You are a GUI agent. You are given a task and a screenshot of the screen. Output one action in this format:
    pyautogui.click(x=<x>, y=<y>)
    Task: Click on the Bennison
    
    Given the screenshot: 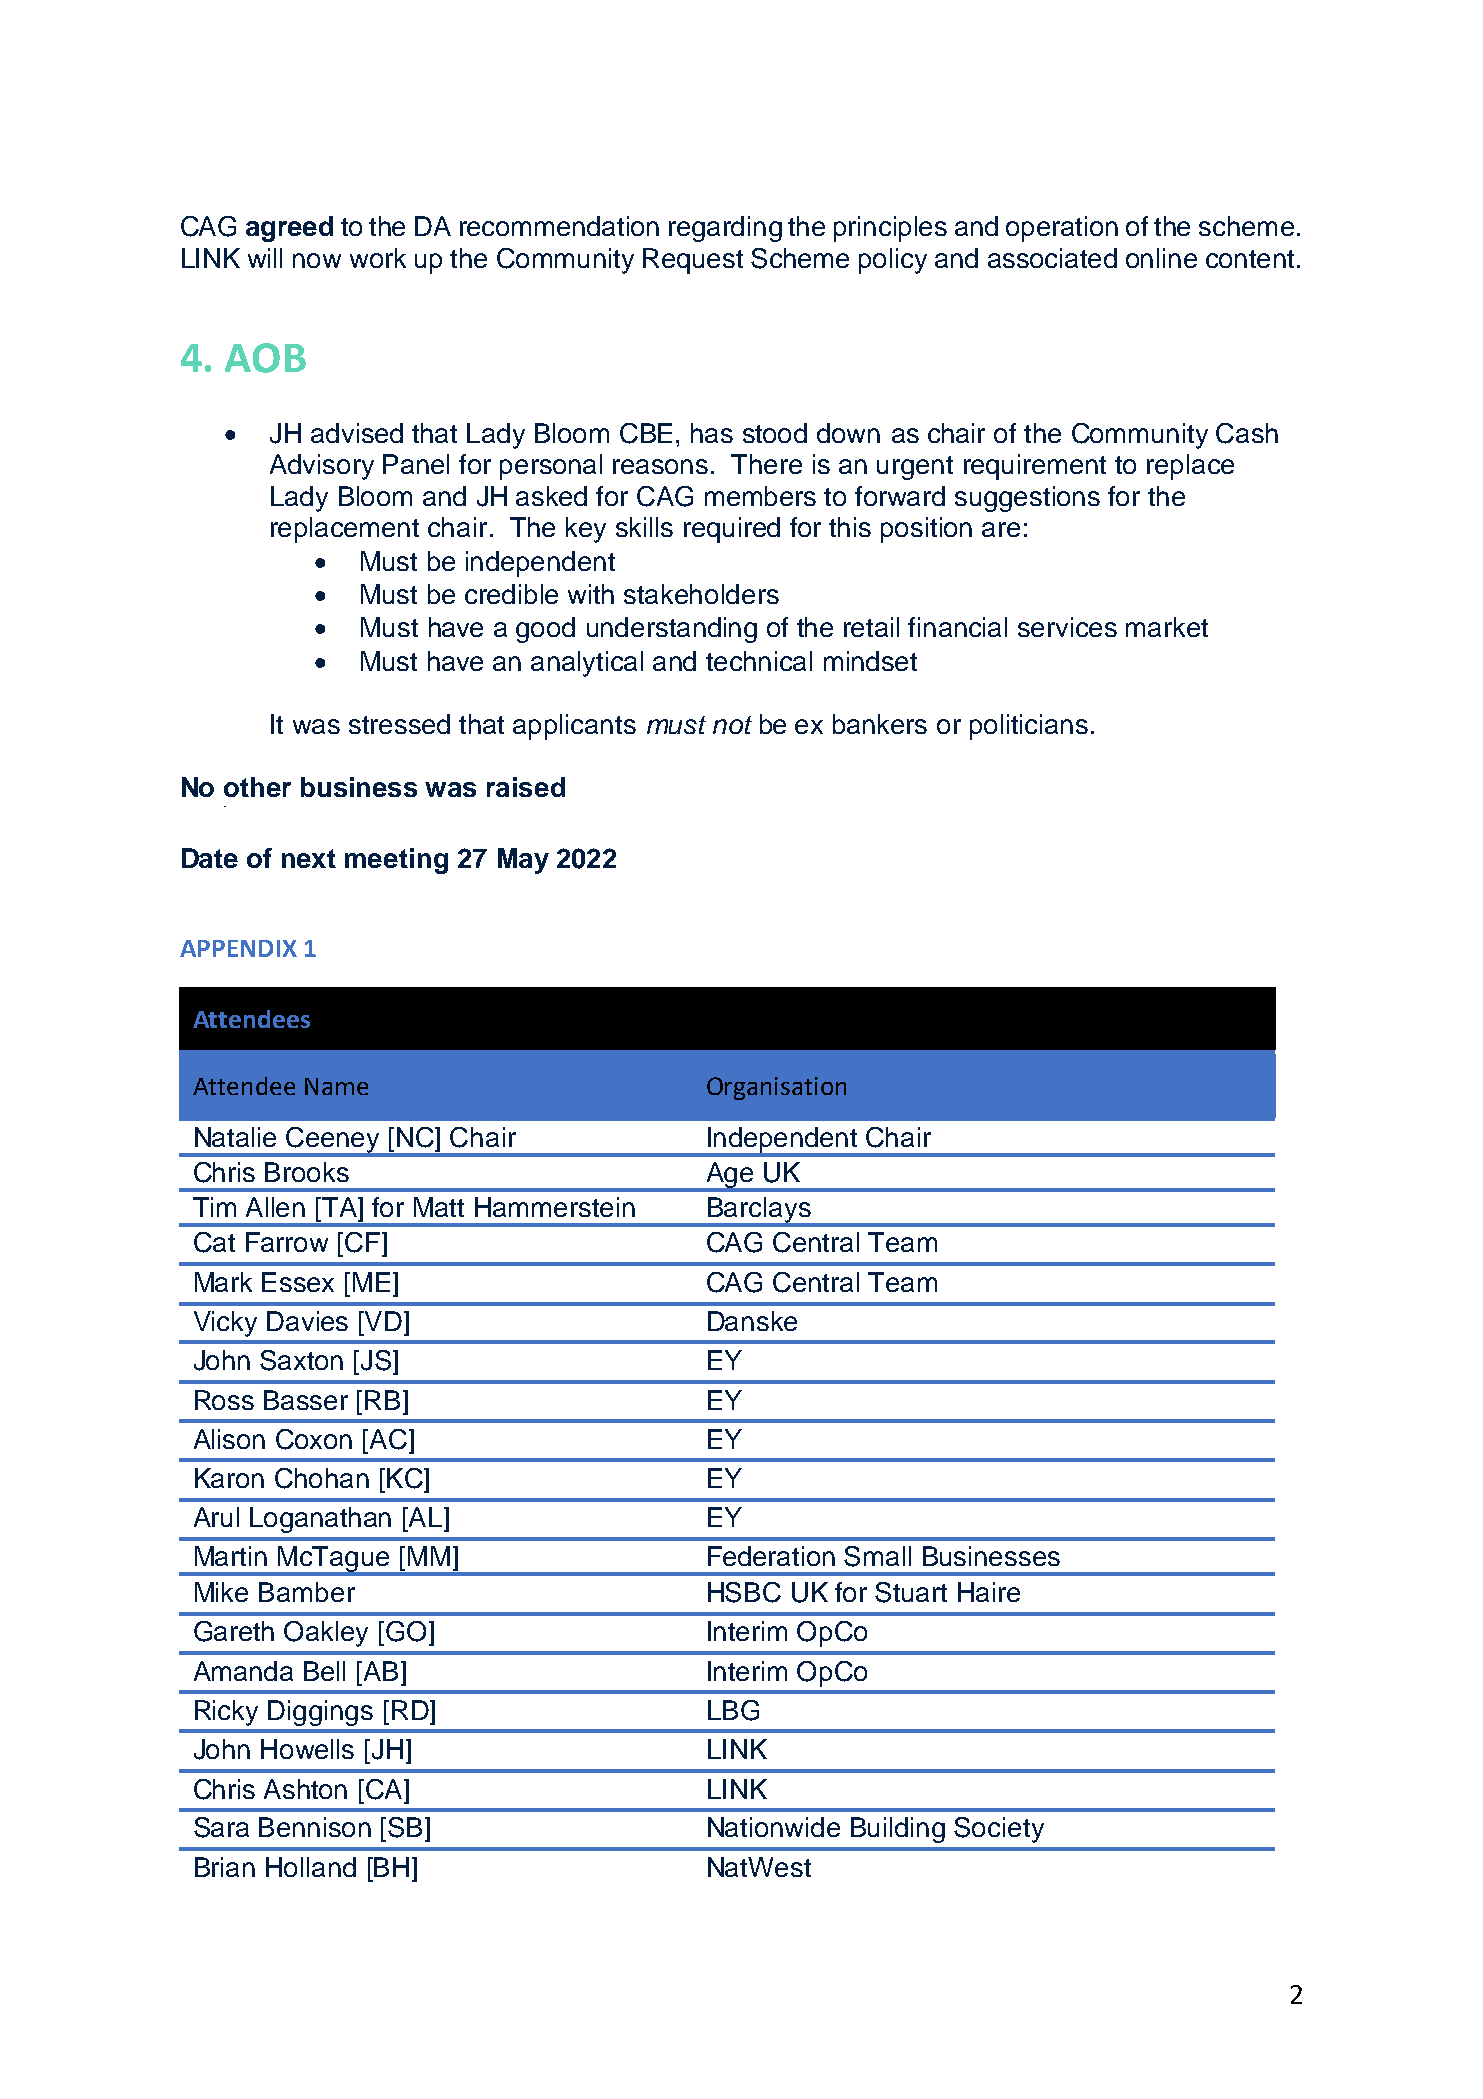 What is the action you would take?
    pyautogui.click(x=315, y=1827)
